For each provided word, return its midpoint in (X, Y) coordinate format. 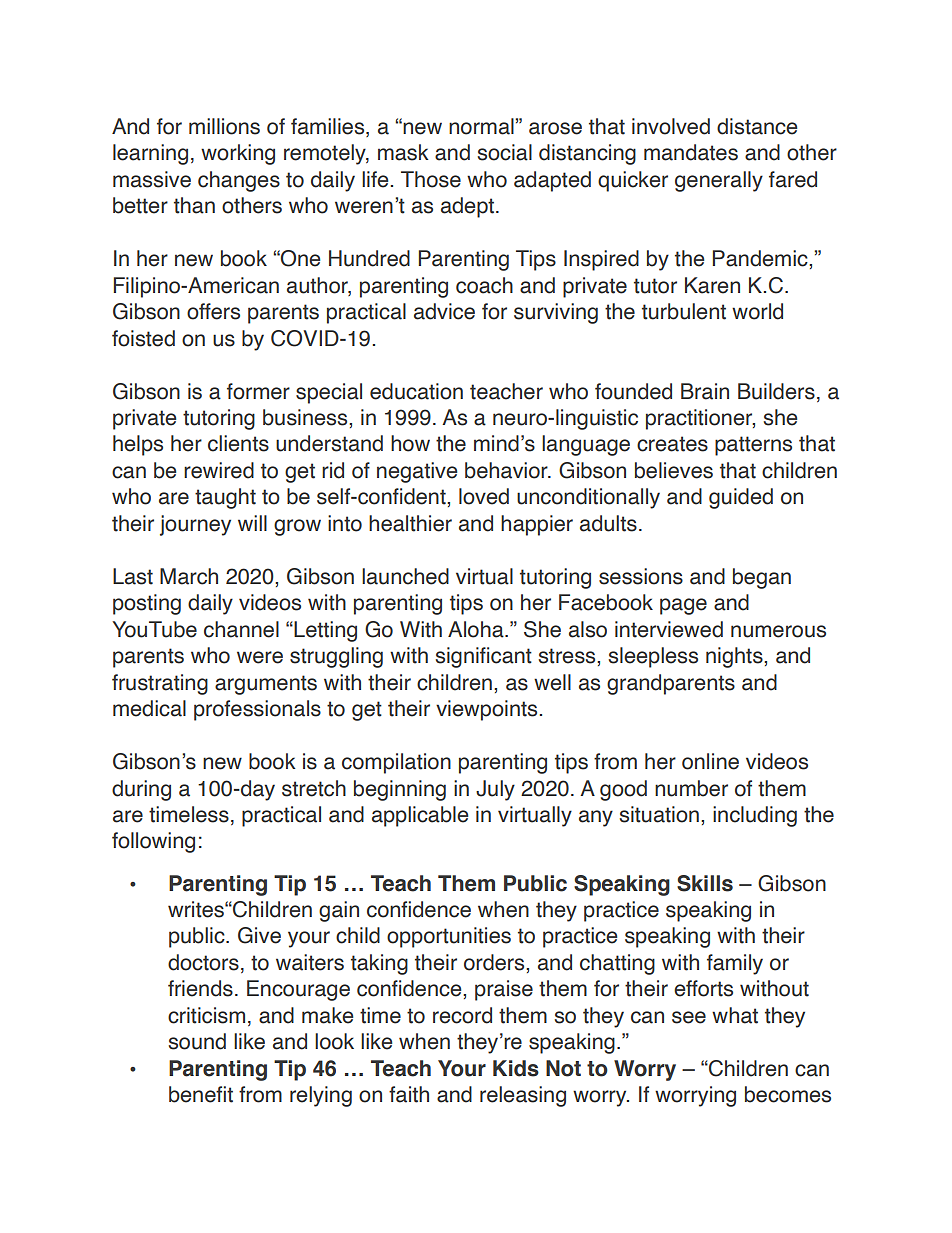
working (238, 154)
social (505, 152)
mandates (691, 152)
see (689, 1017)
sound (197, 1041)
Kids (516, 1068)
